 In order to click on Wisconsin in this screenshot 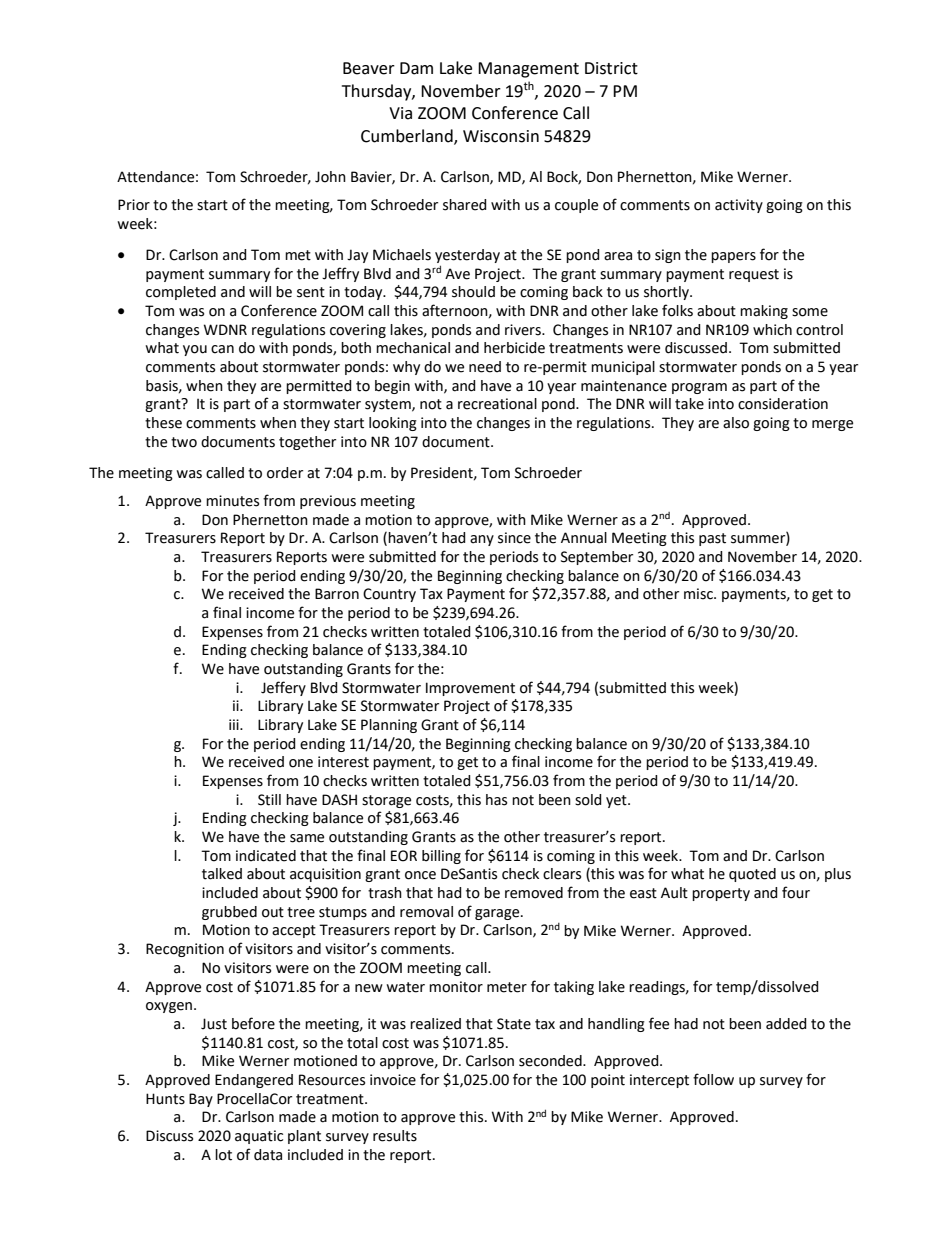, I will do `click(501, 136)`.
